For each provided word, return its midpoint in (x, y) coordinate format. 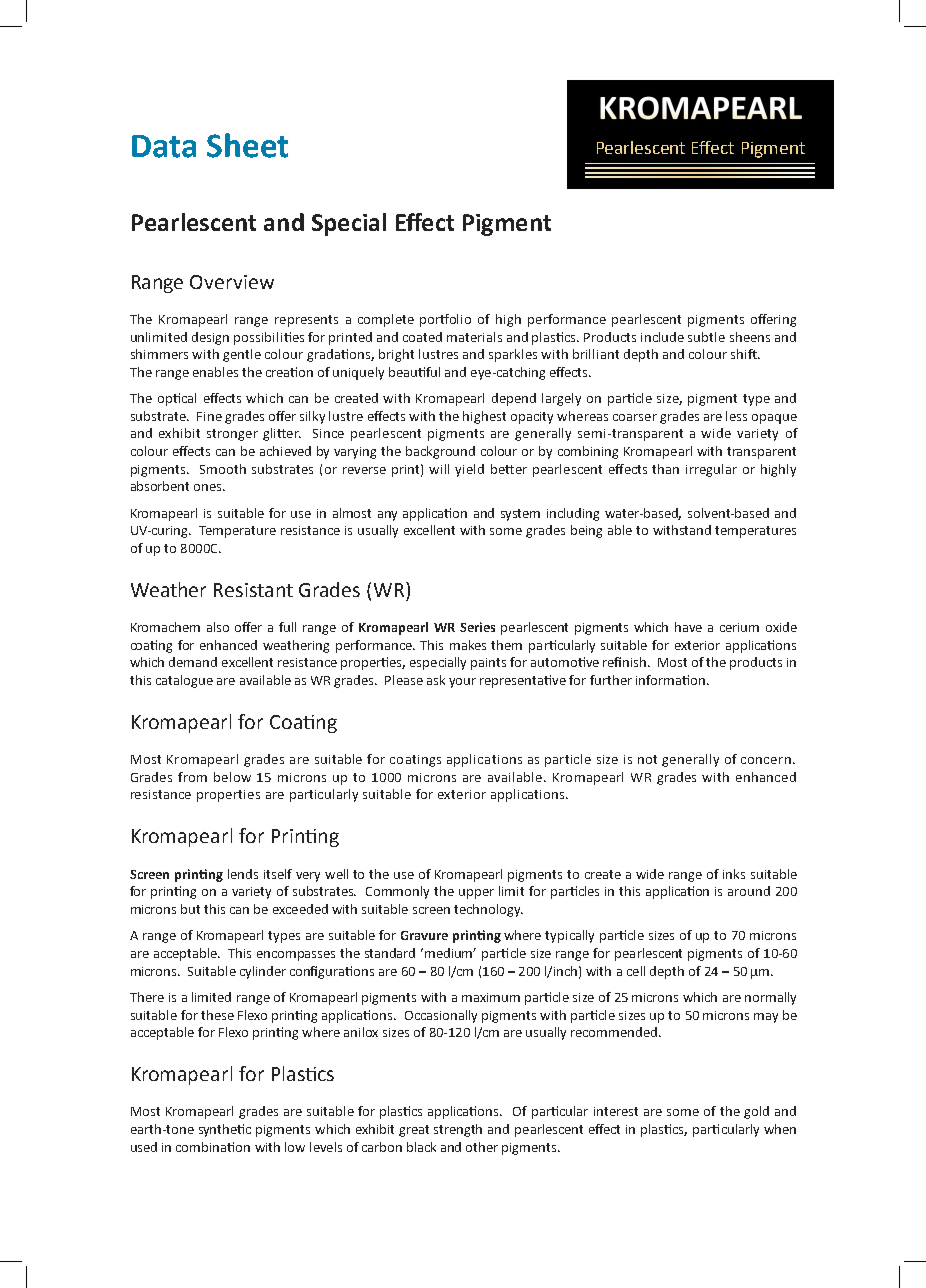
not (647, 759)
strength (458, 1130)
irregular (711, 470)
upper (476, 894)
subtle (706, 337)
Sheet (247, 145)
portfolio (445, 320)
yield (469, 470)
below (232, 777)
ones (209, 487)
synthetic (225, 1130)
